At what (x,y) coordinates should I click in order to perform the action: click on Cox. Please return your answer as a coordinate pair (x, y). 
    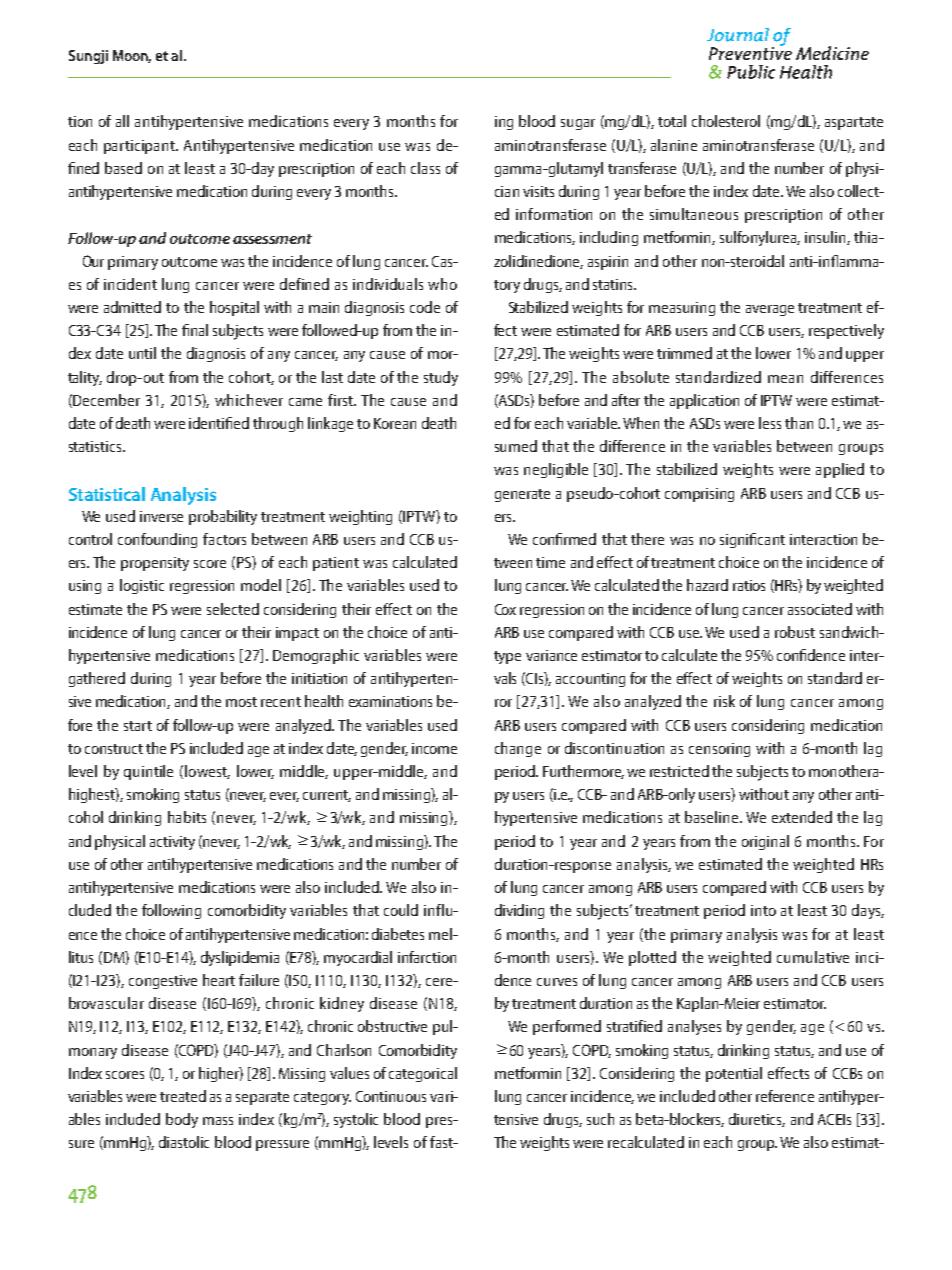
    Looking at the image, I should click on (505, 609).
